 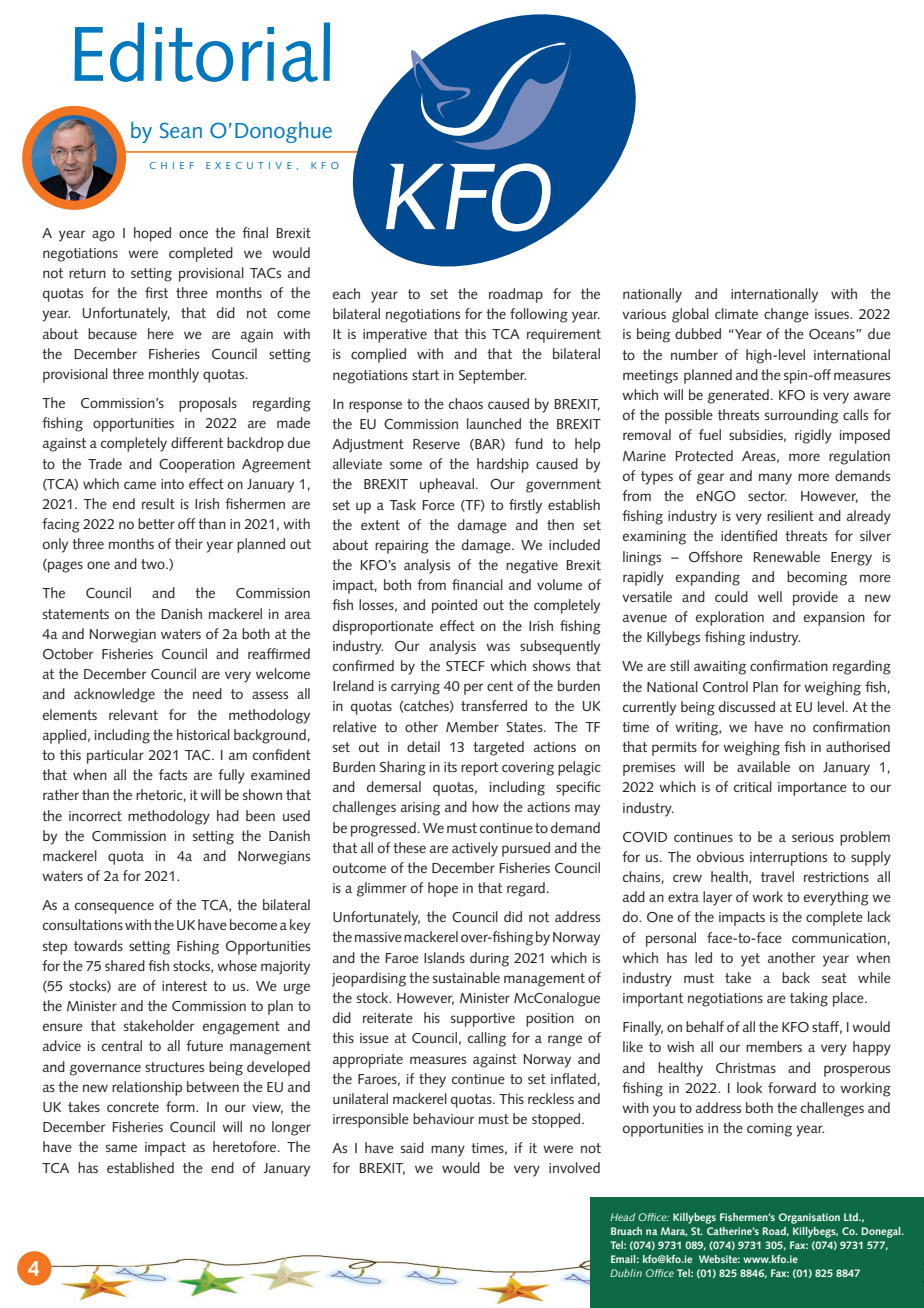 I want to click on change, so click(x=786, y=315).
